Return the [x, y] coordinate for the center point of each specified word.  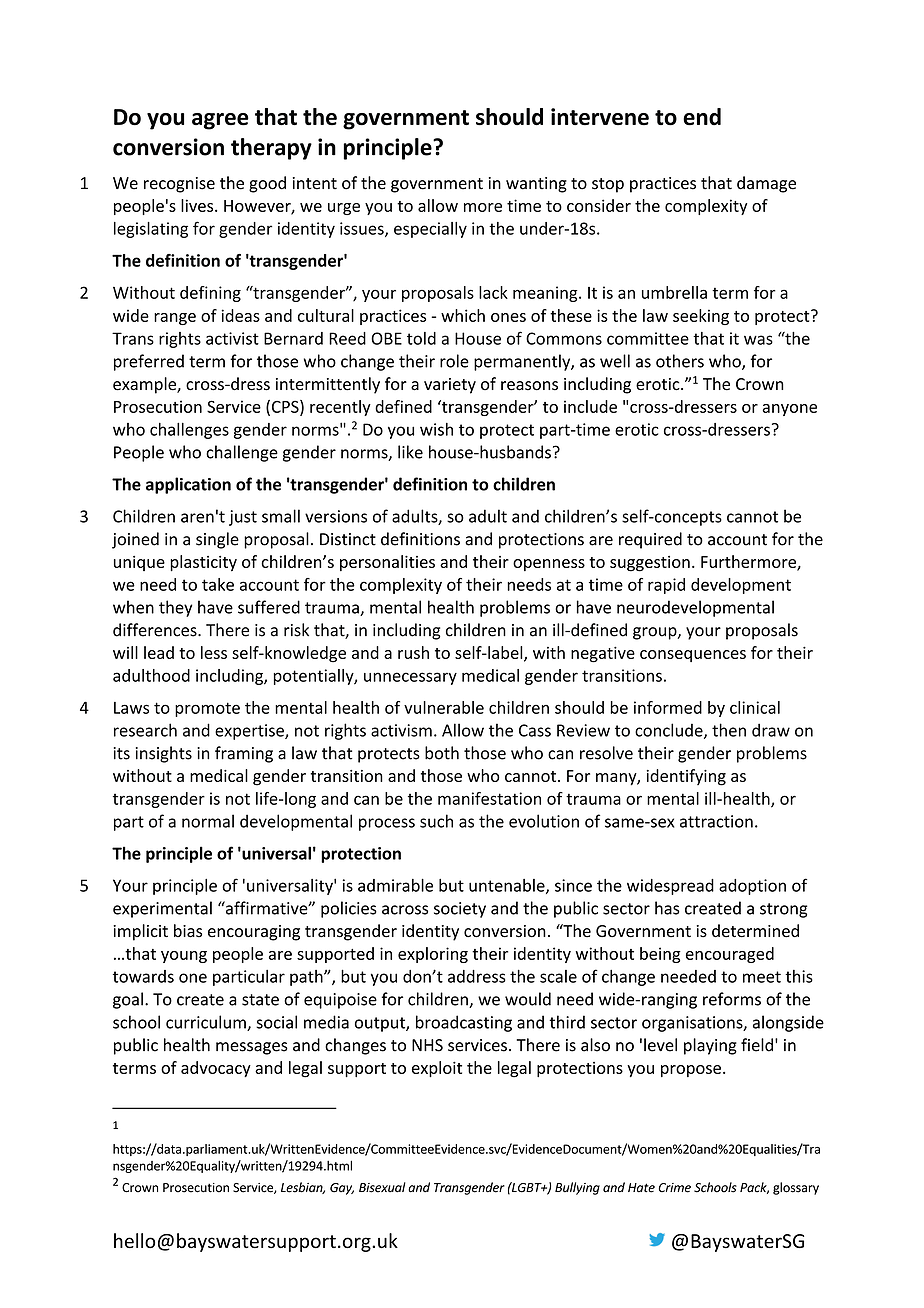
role [454, 361]
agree [220, 121]
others [680, 361]
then [729, 730]
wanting [536, 185]
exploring [433, 955]
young [184, 957]
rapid [666, 586]
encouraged [730, 955]
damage [766, 184]
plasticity [203, 563]
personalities [387, 563]
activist [232, 338]
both [442, 753]
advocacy [216, 1069]
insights [164, 754]
